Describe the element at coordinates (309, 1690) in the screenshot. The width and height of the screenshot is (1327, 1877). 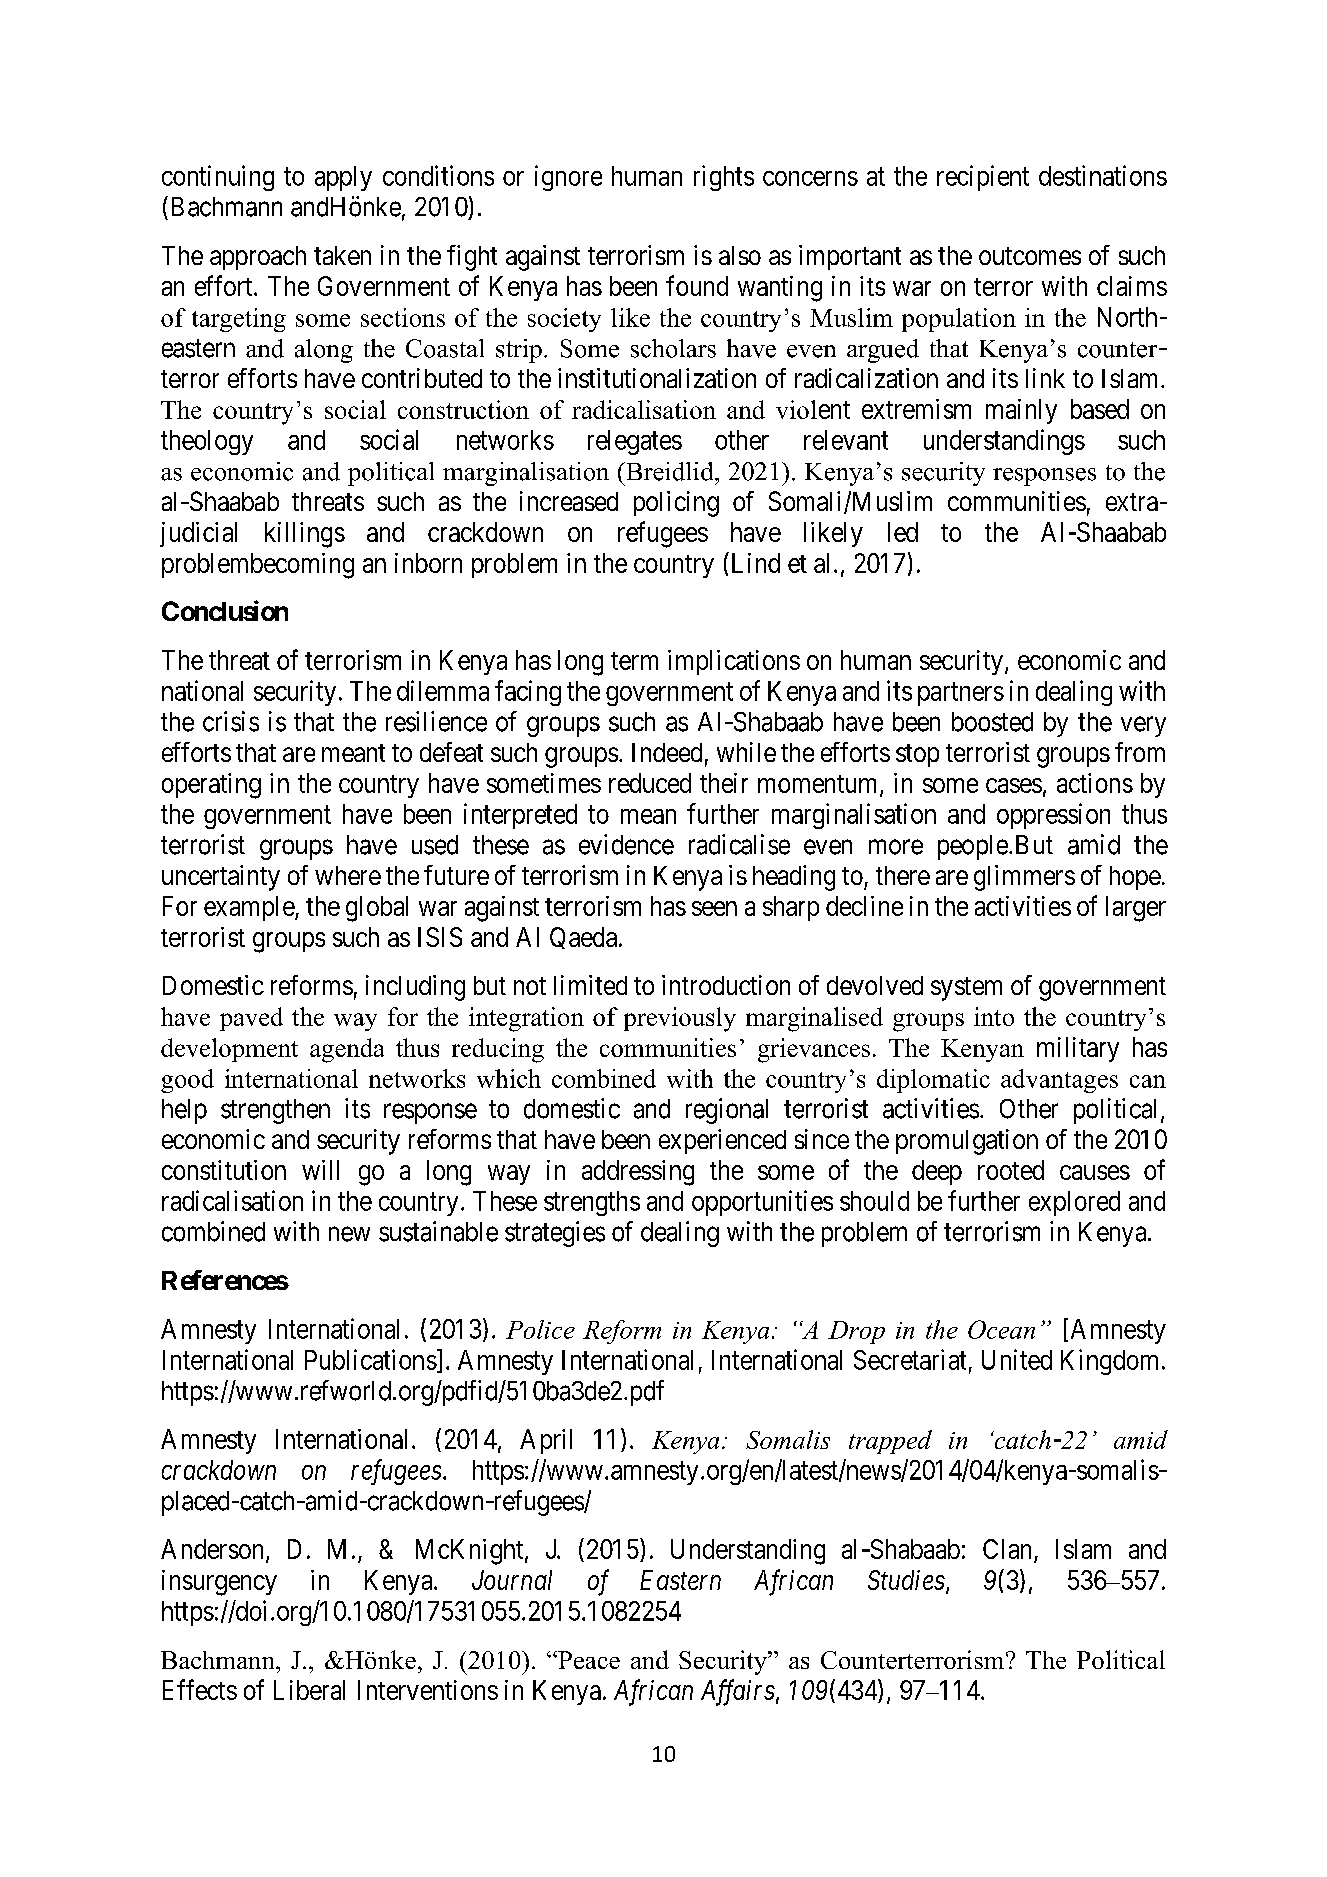
I see `Liberal` at that location.
